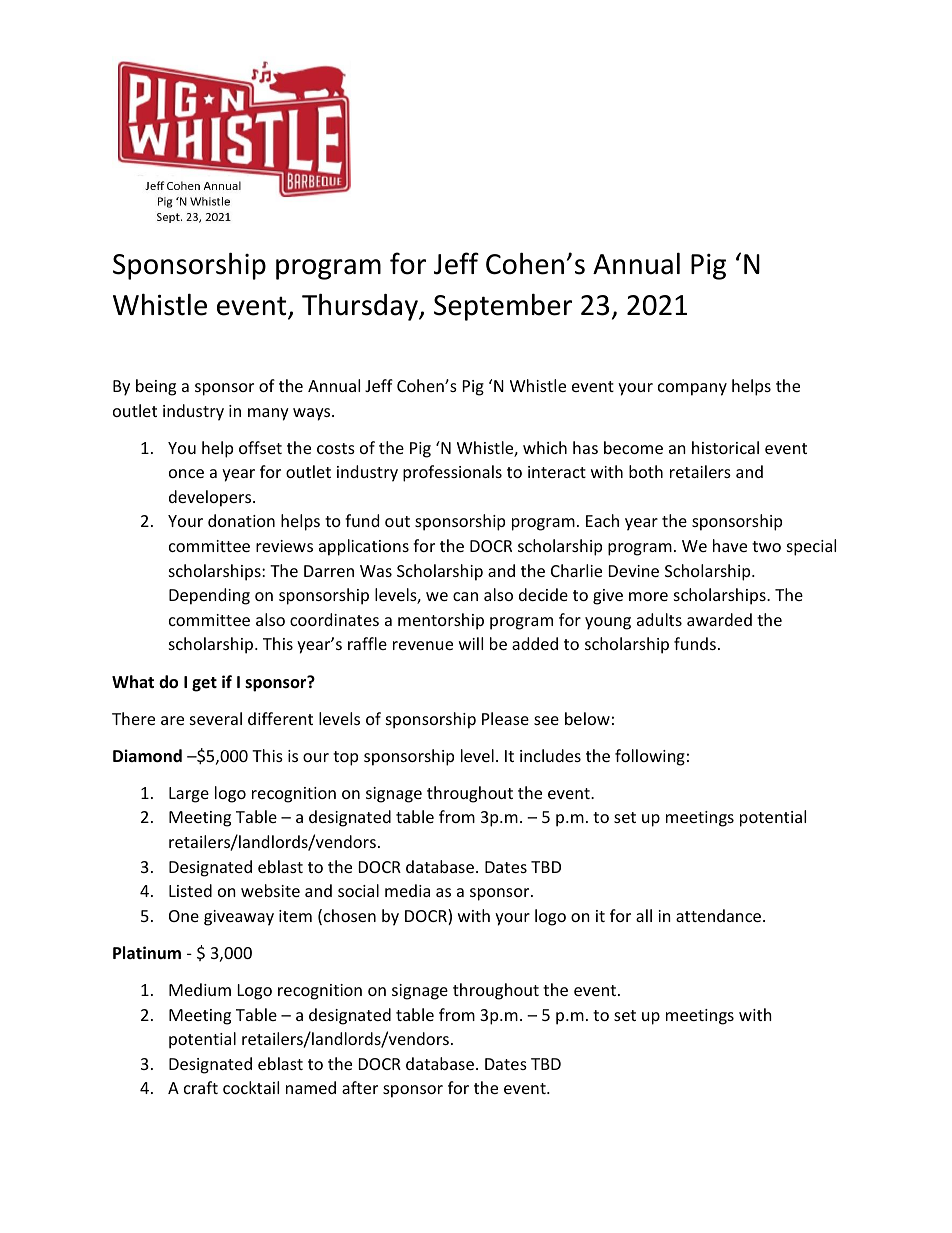 Image resolution: width=952 pixels, height=1233 pixels. I want to click on following, so click(650, 757).
